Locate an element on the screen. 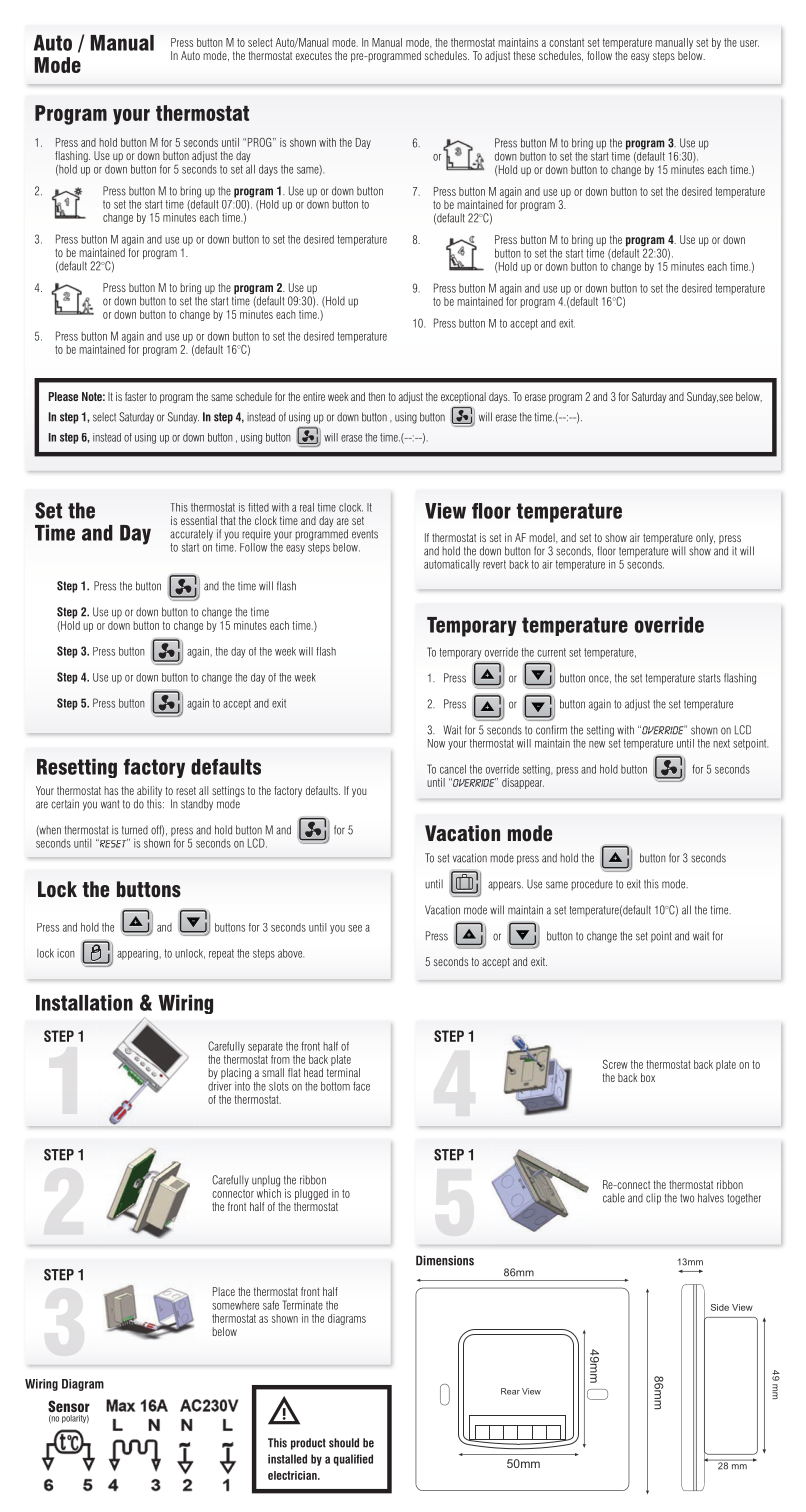  ability is located at coordinates (149, 793).
